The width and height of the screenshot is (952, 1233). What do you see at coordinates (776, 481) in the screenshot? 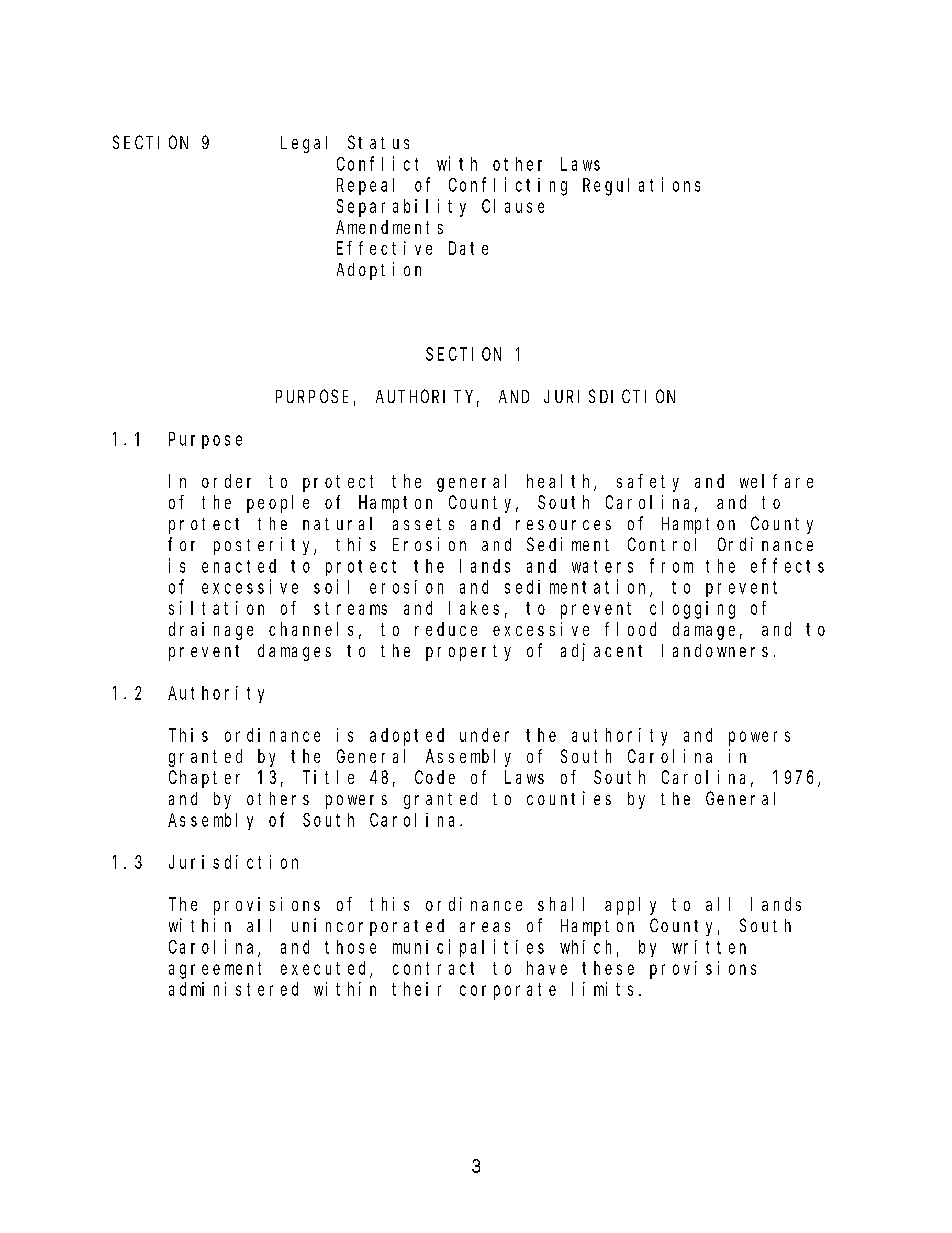
I see `welfare` at bounding box center [776, 481].
